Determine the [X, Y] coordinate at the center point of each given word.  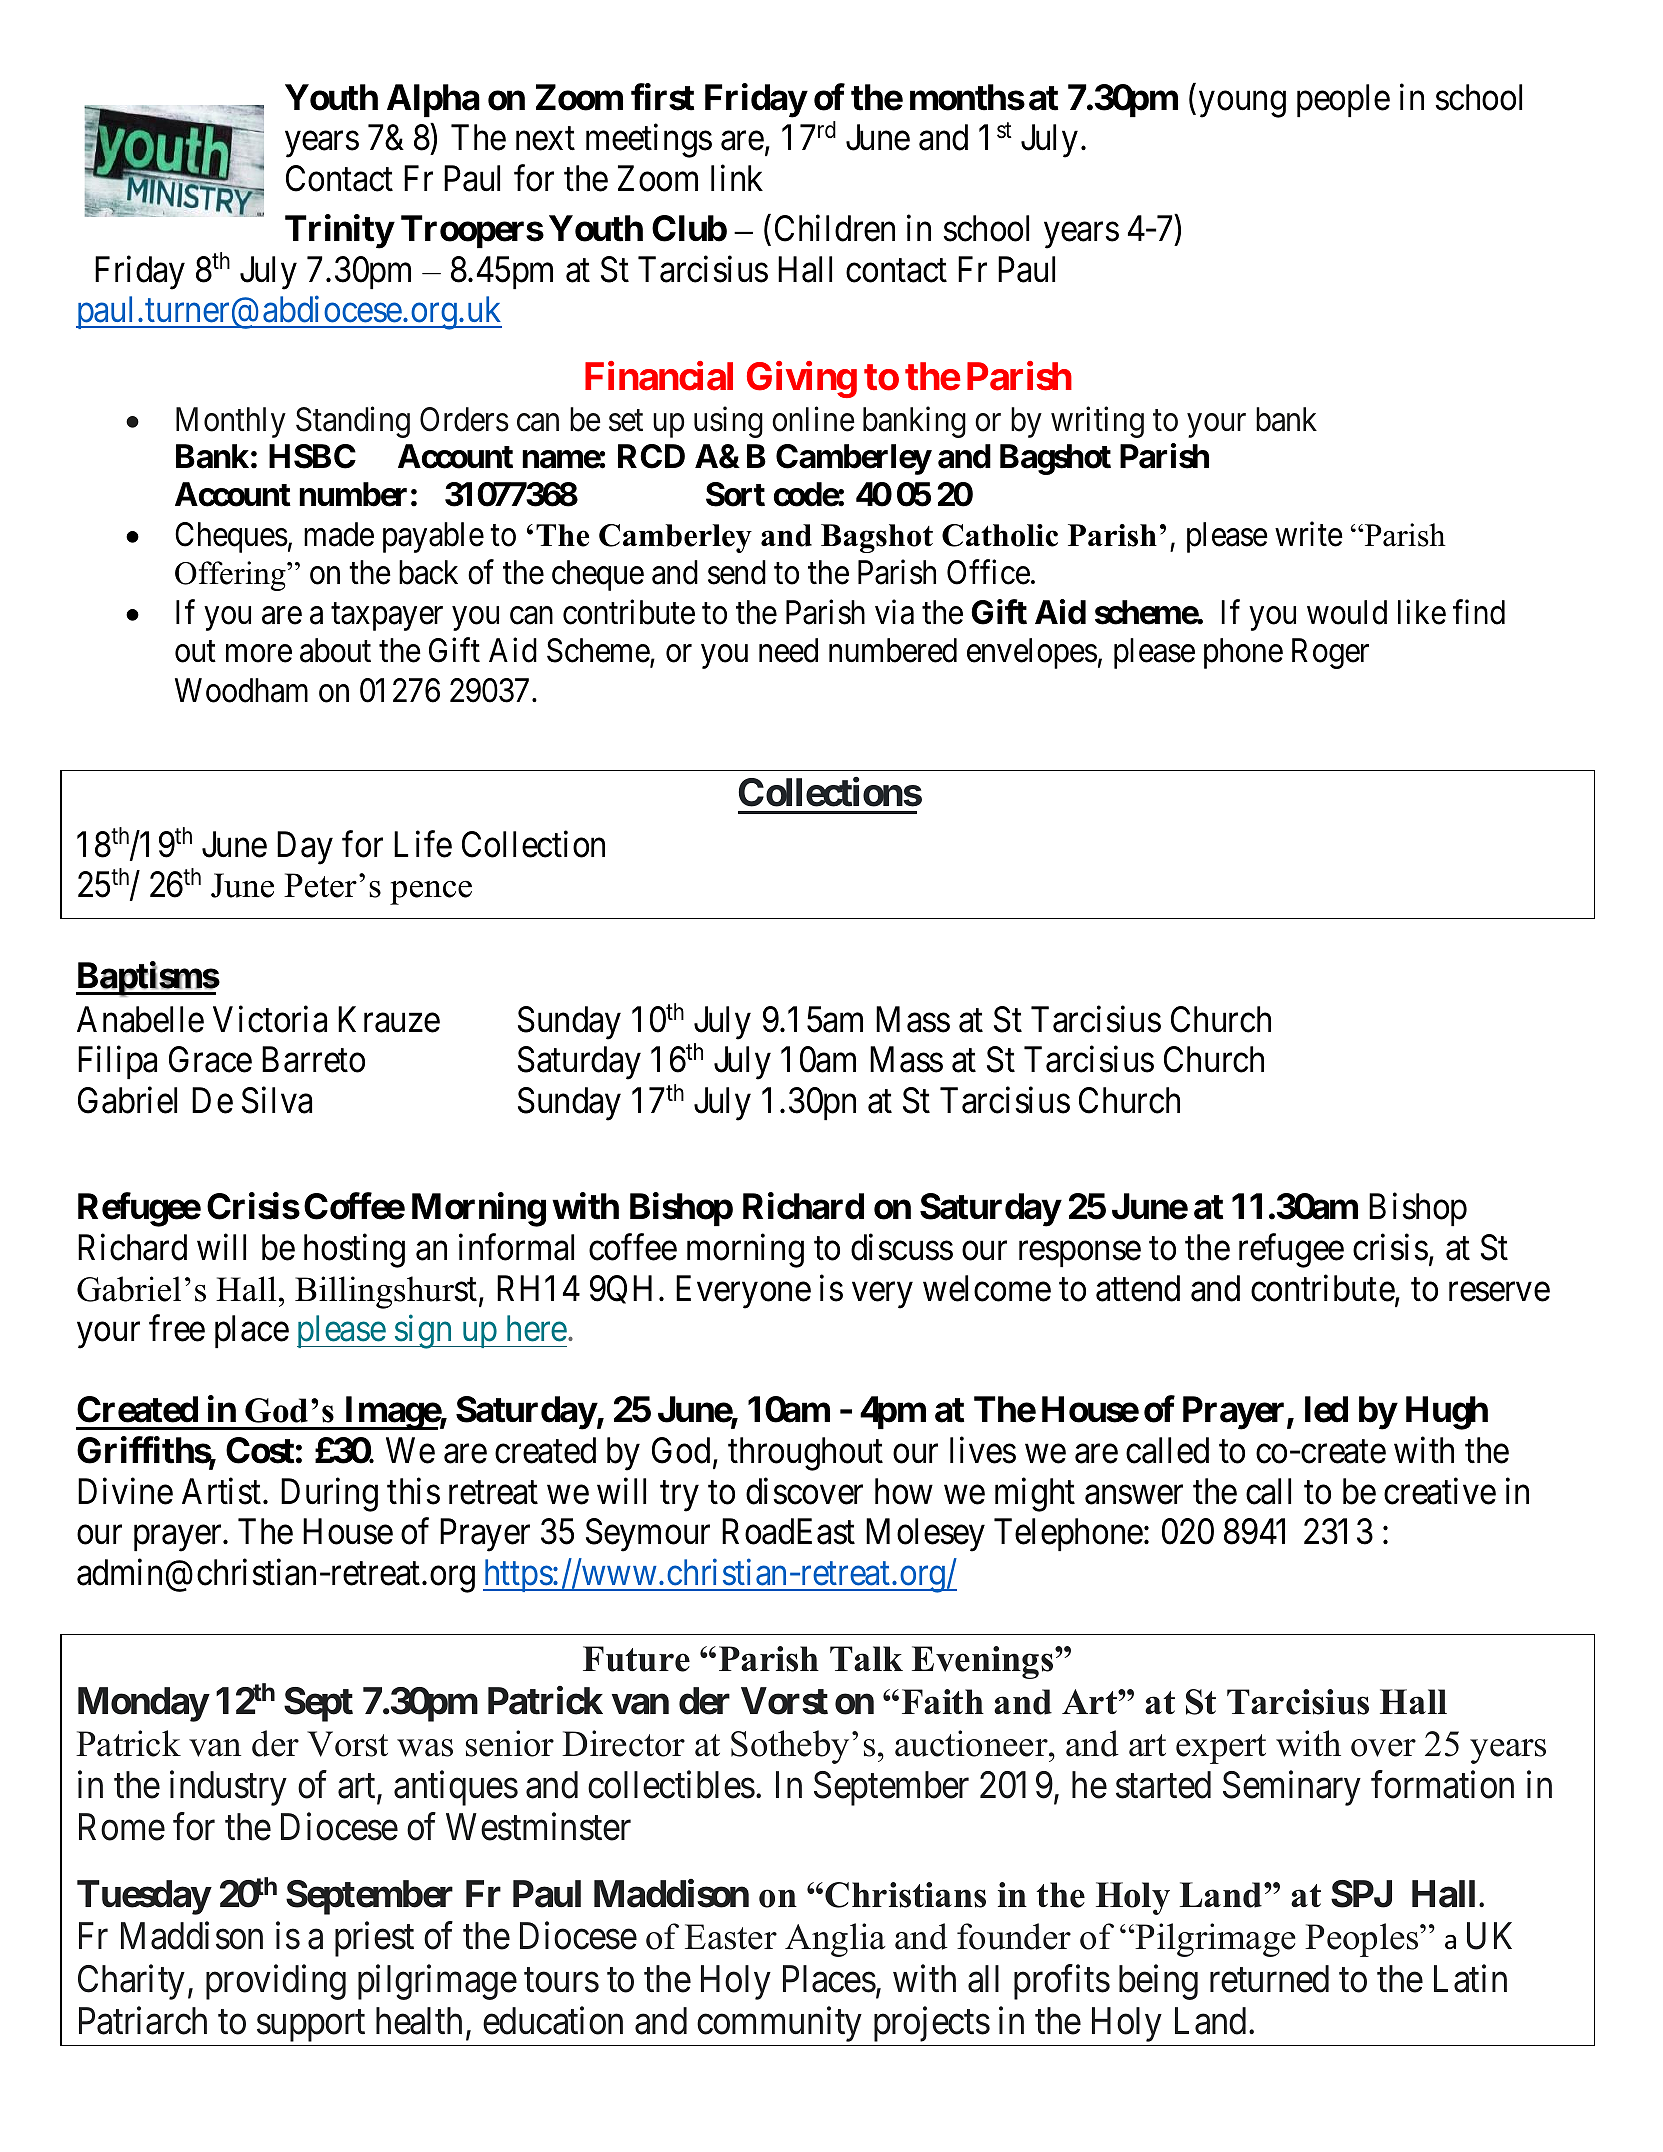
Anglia [835, 1940]
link [737, 178]
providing [276, 1982]
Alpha [433, 100]
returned [1269, 1979]
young [1242, 105]
